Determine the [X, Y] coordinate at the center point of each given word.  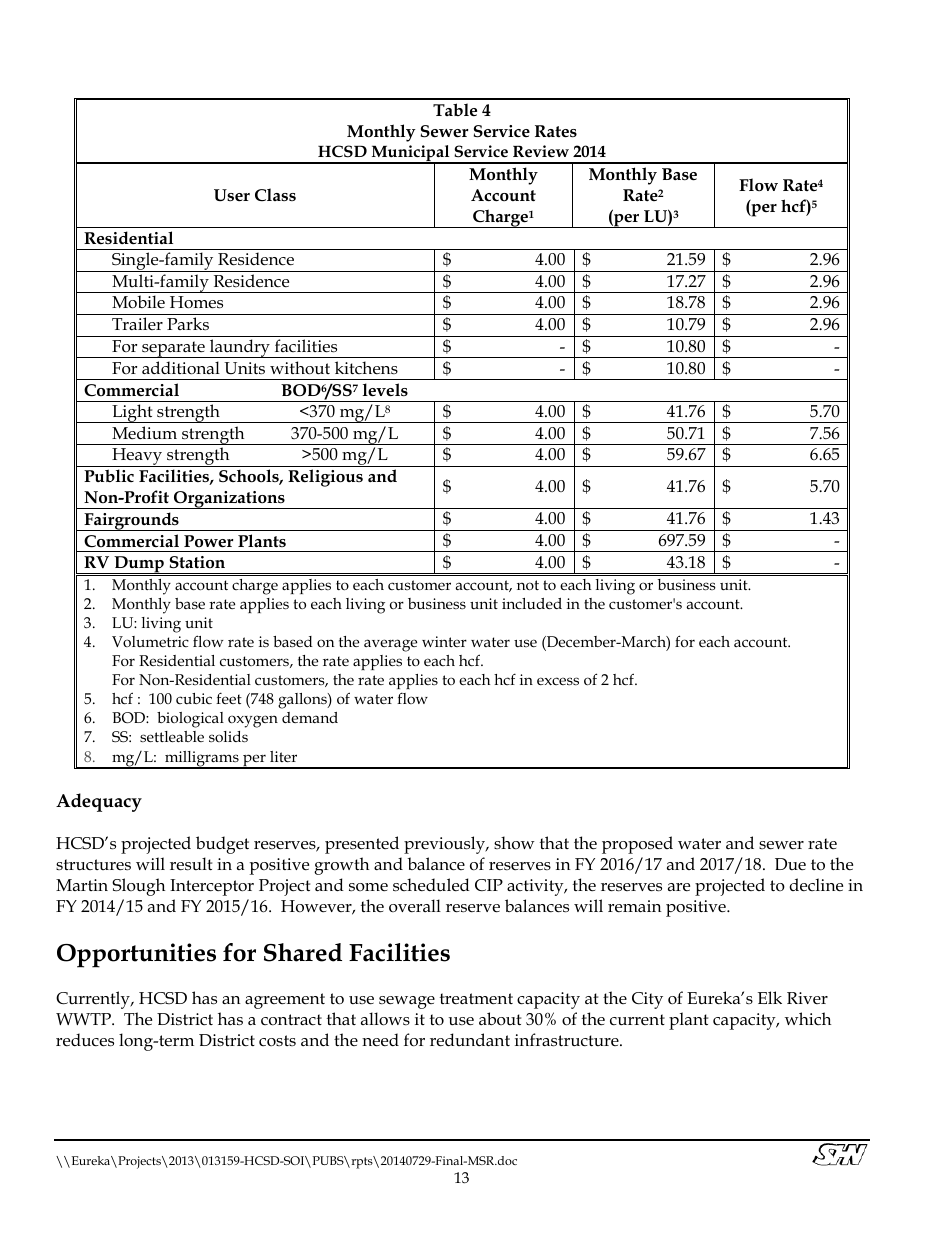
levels [385, 390]
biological [190, 720]
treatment [476, 999]
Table [455, 110]
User [232, 195]
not [528, 585]
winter [444, 641]
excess [558, 681]
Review [541, 151]
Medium [144, 432]
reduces [85, 1040]
